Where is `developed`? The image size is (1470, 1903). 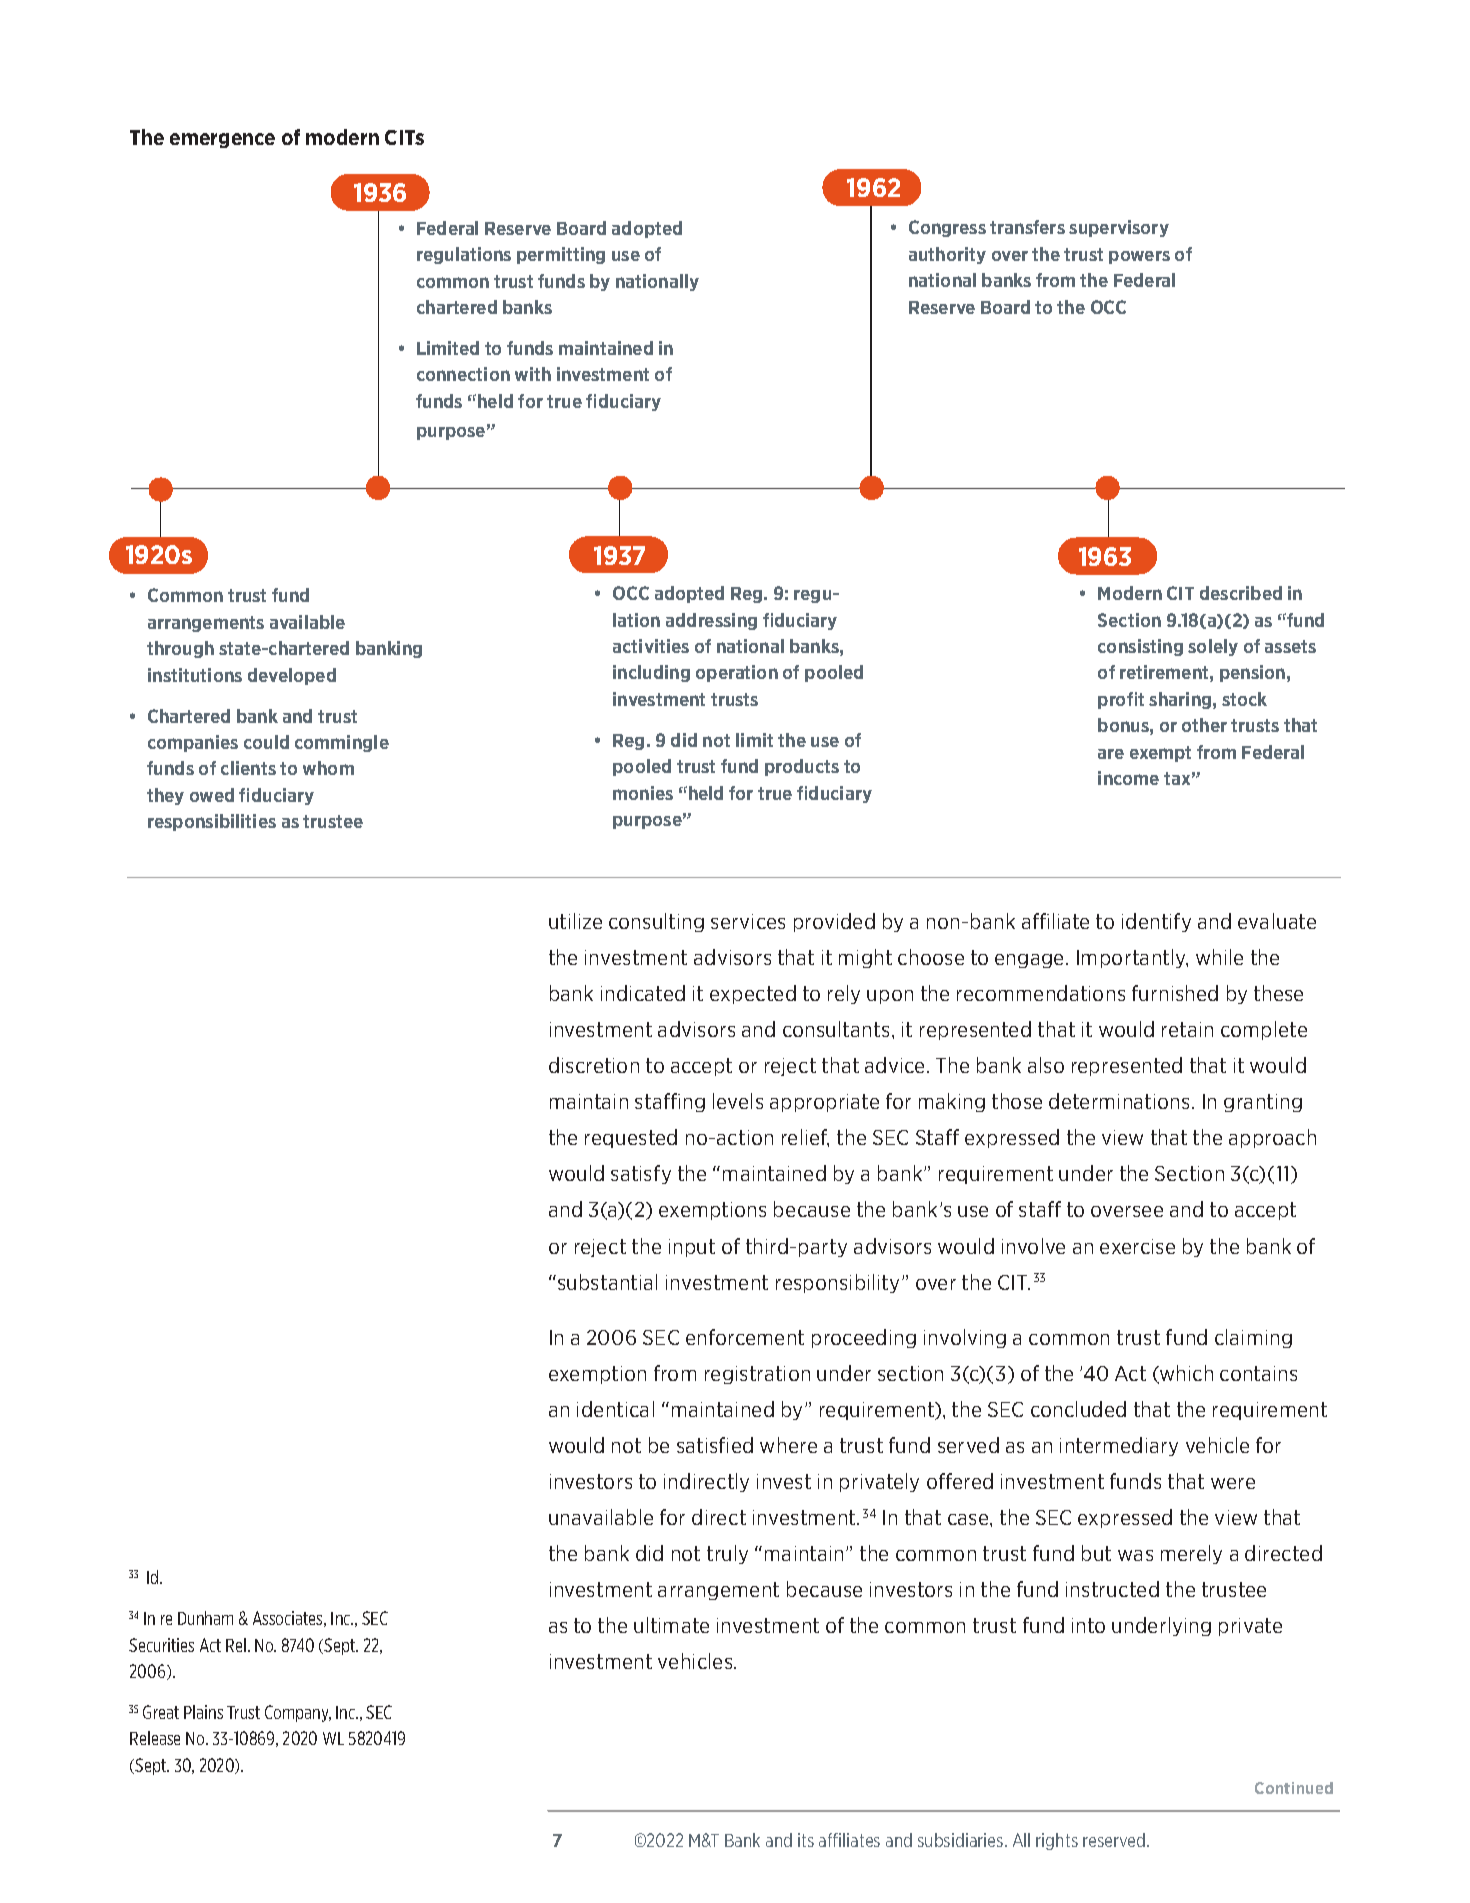 developed is located at coordinates (292, 676).
